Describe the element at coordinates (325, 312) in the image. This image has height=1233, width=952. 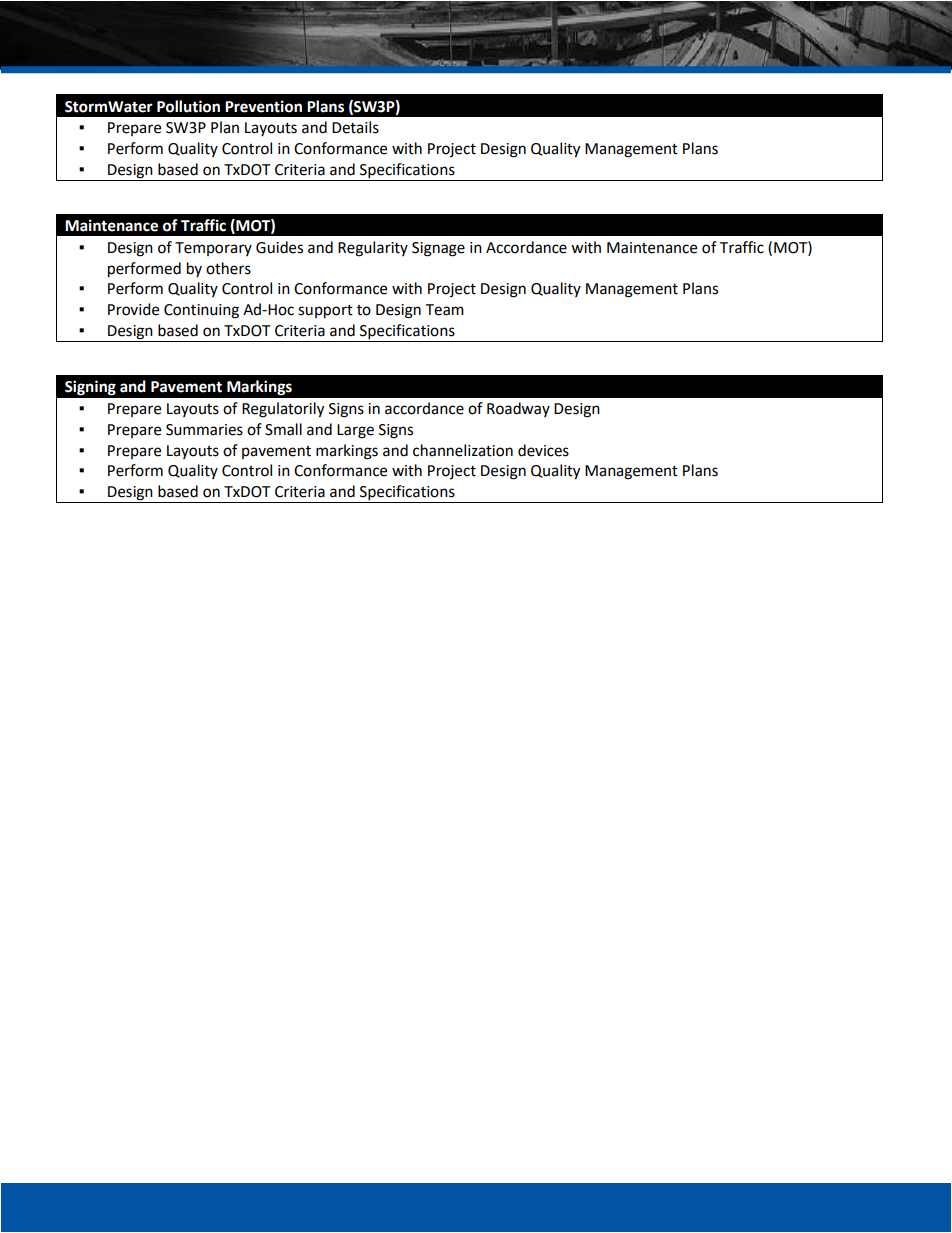
I see `support` at that location.
